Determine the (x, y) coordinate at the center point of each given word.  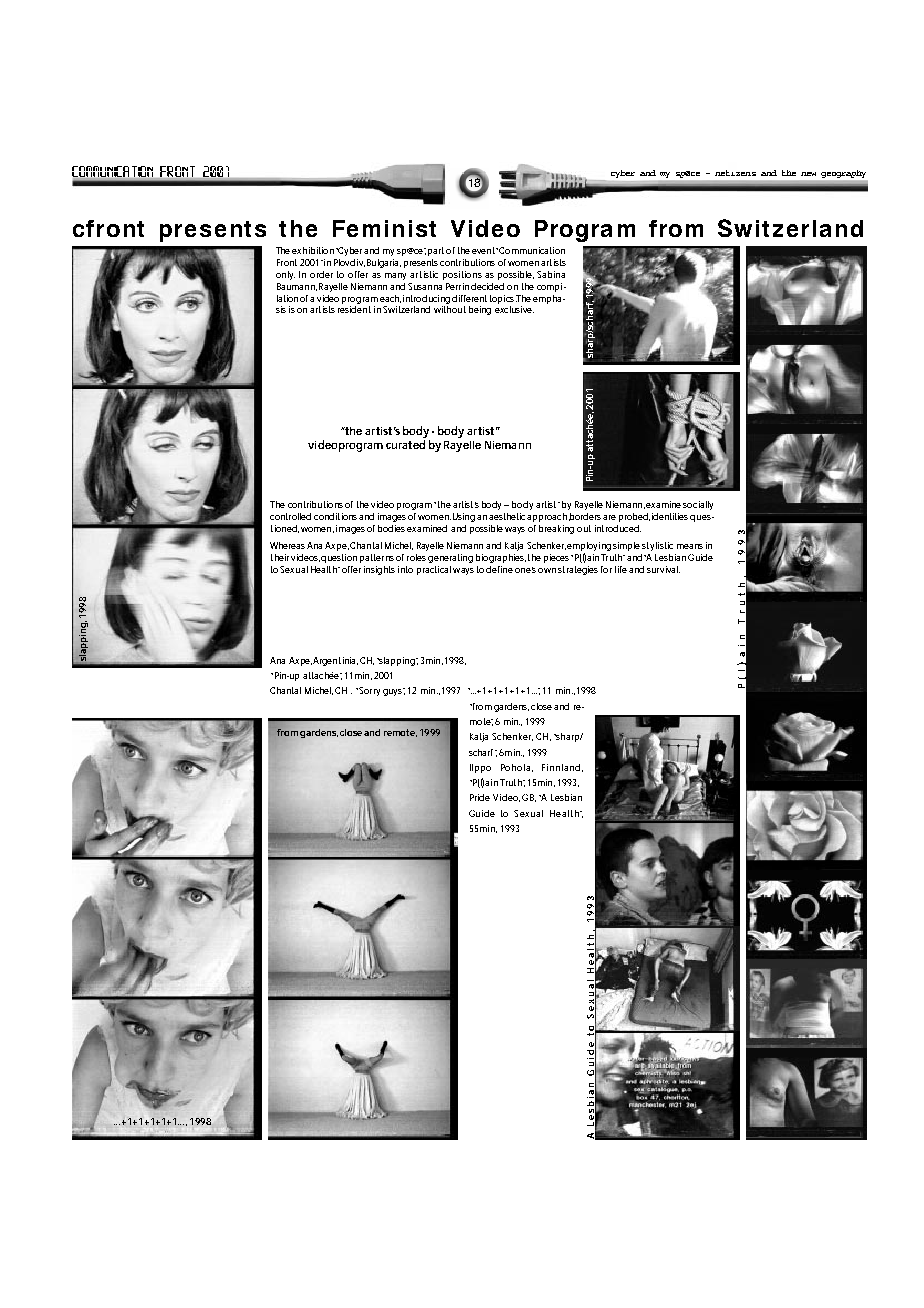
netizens (735, 173)
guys (394, 692)
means (690, 546)
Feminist (384, 228)
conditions (337, 516)
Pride (480, 797)
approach (548, 517)
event (484, 250)
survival (663, 569)
